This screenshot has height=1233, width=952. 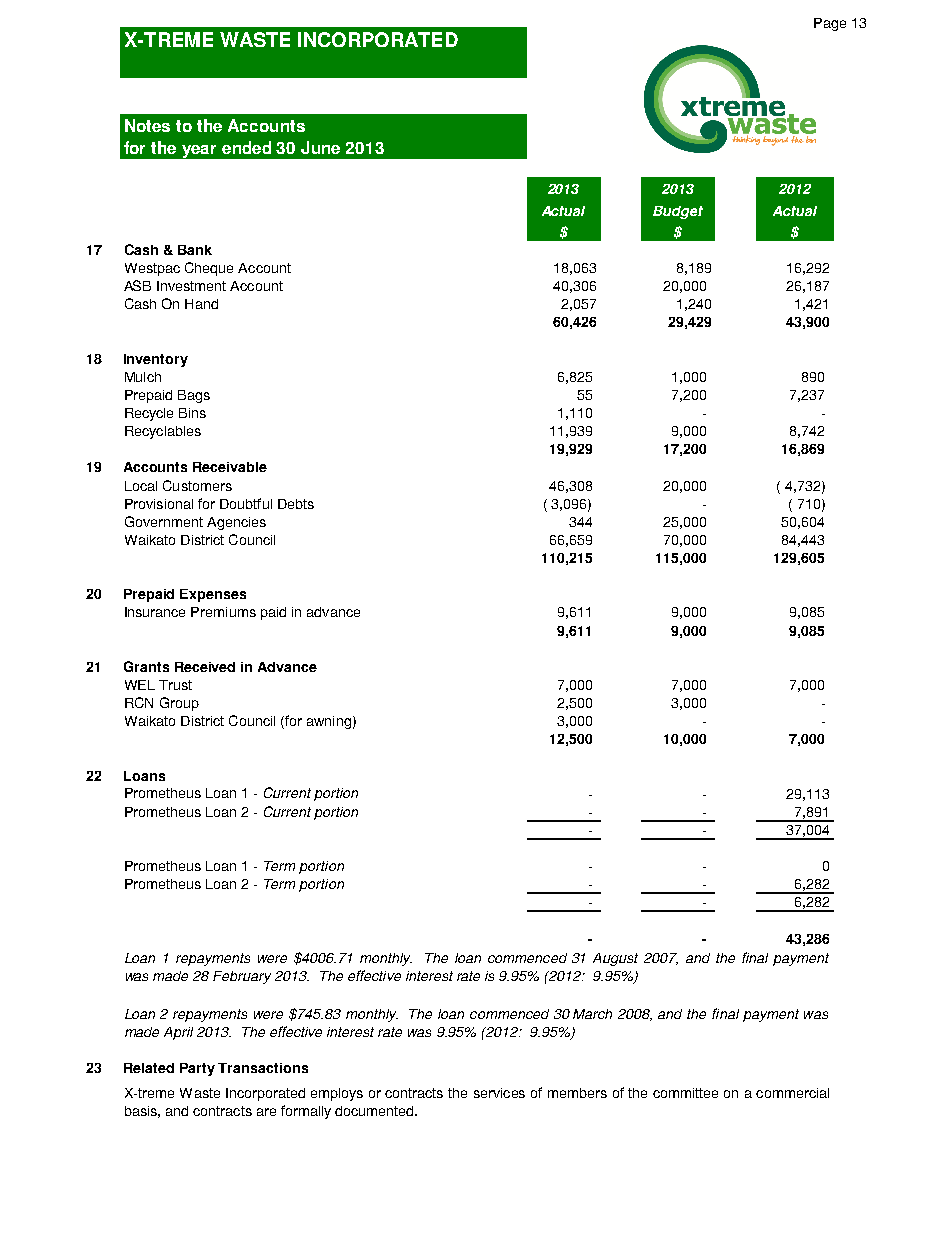 I want to click on commercial, so click(x=792, y=1093).
